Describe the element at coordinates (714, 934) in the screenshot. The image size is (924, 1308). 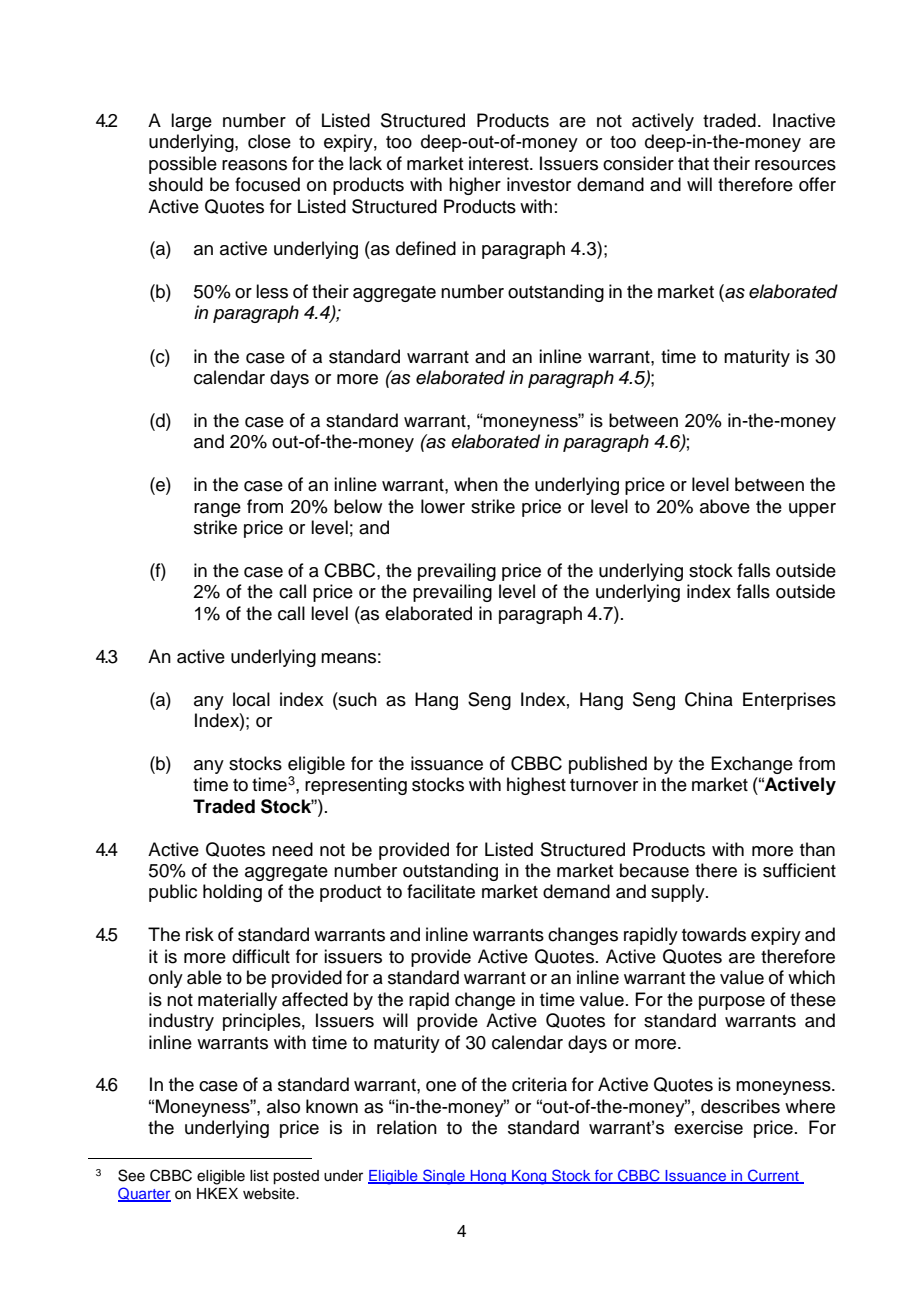
I see `towards` at that location.
